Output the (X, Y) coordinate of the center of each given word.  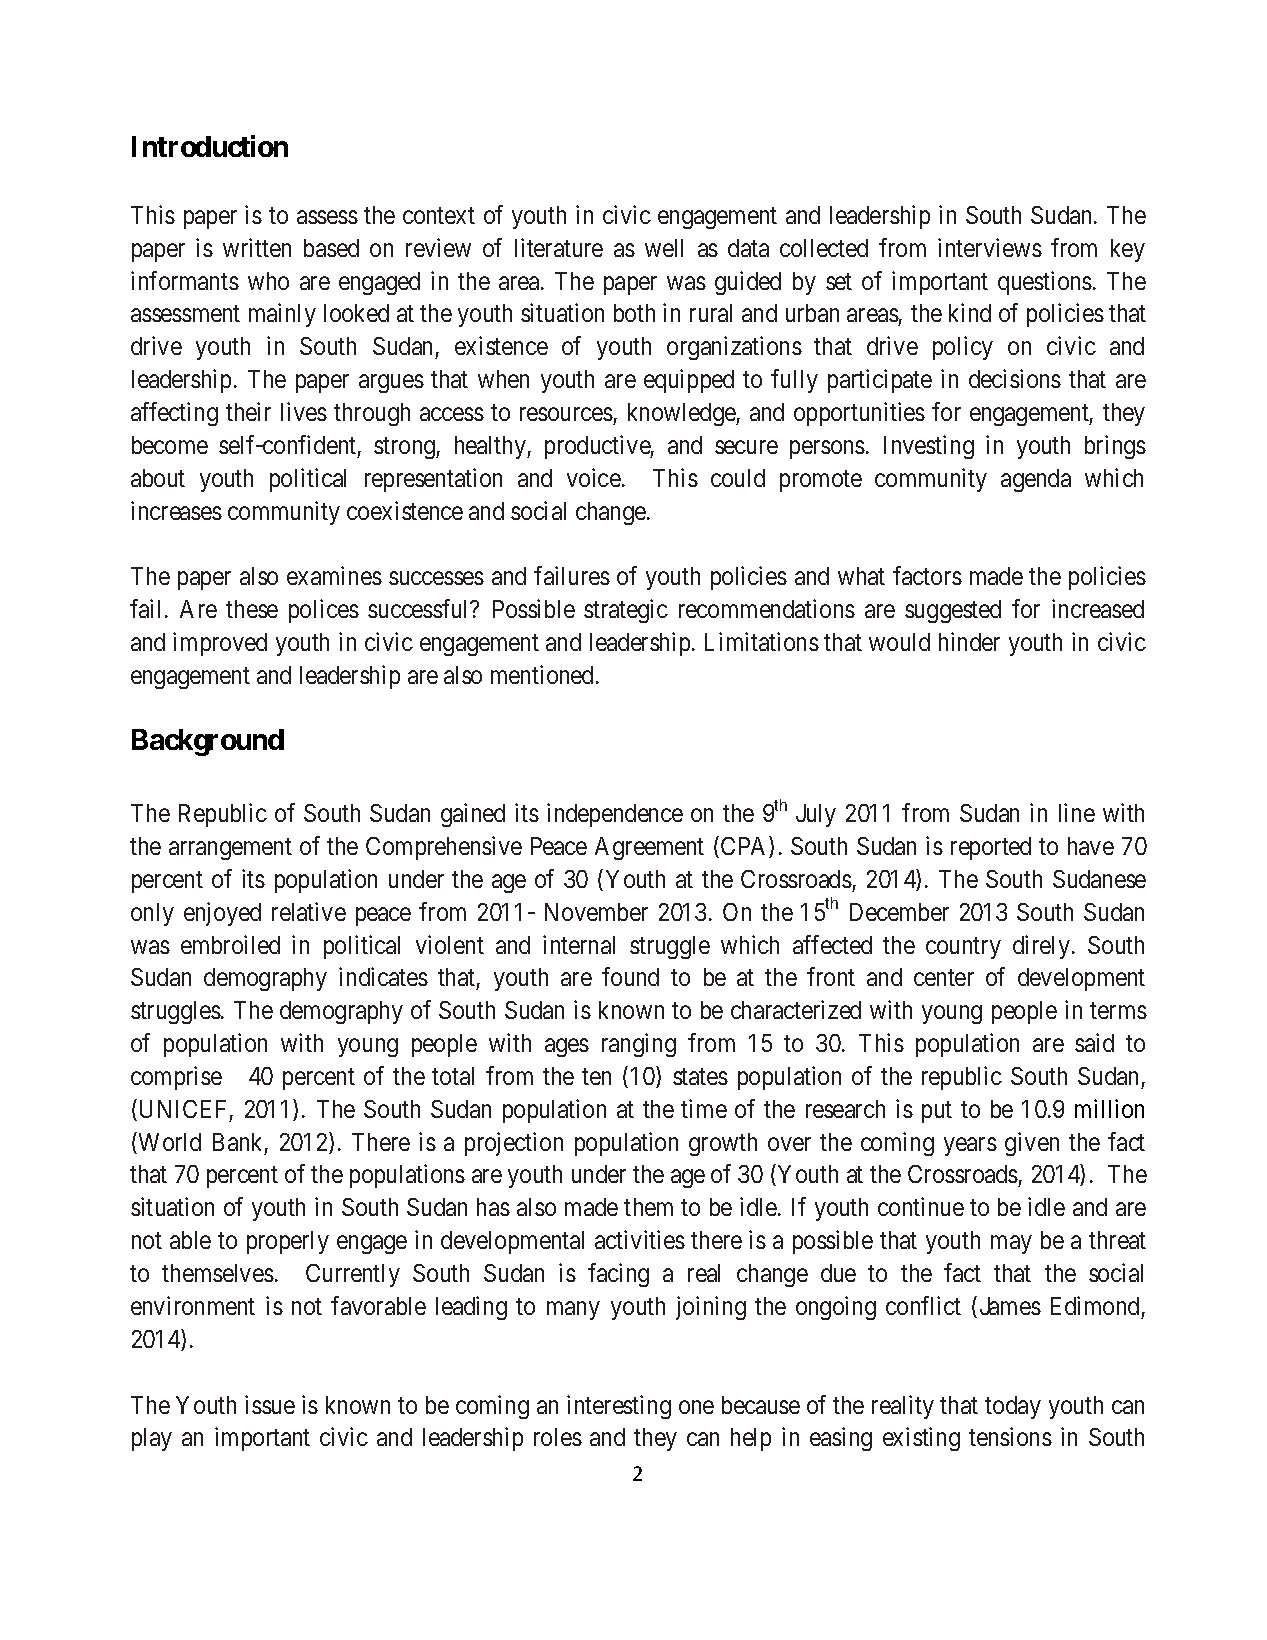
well (664, 248)
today (1013, 1407)
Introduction (210, 146)
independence (615, 815)
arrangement (230, 849)
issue (270, 1404)
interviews (990, 247)
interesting (619, 1407)
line (1077, 812)
